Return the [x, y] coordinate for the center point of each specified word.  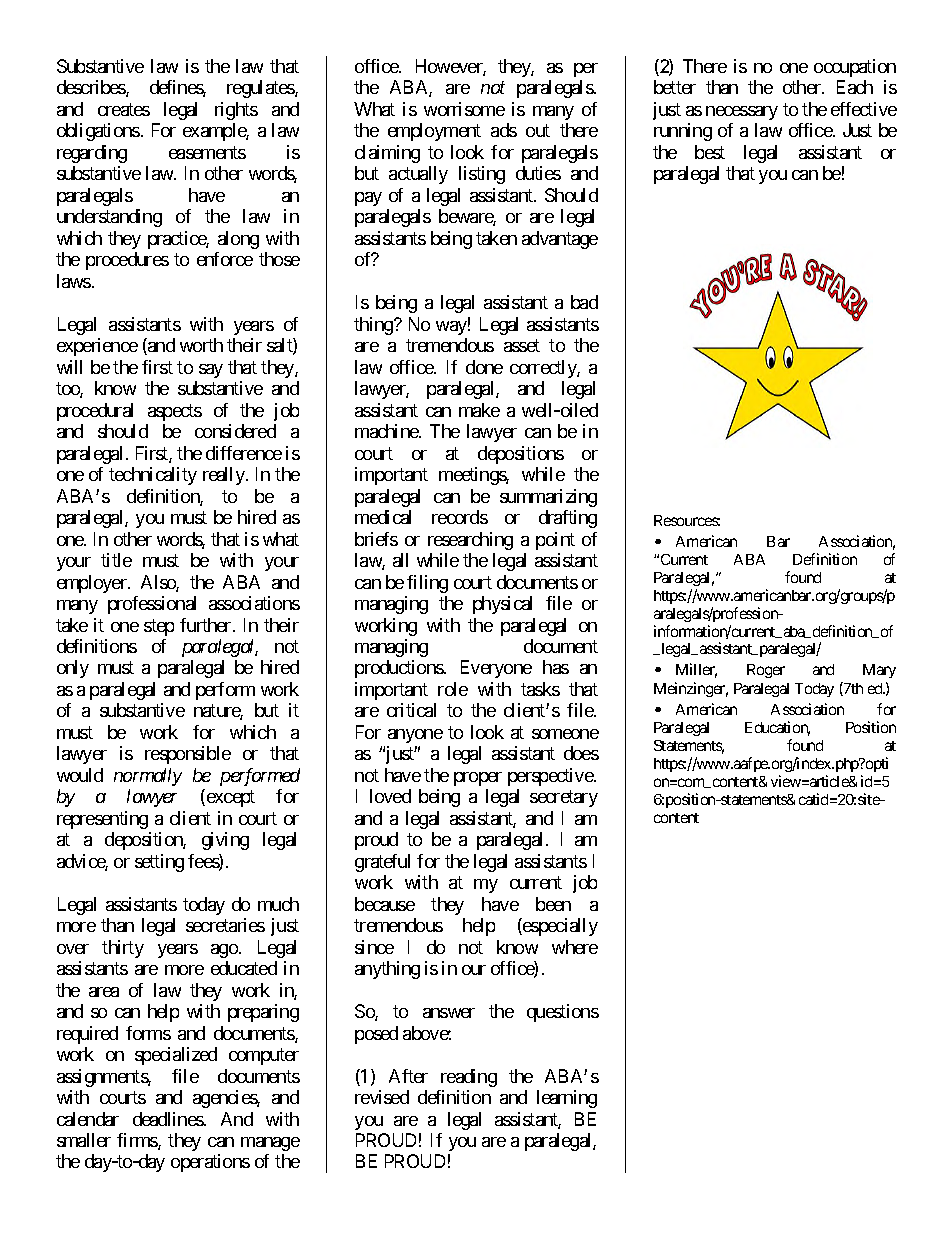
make [479, 410]
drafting [568, 519]
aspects [175, 412]
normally [148, 777]
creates [124, 109]
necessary [742, 113]
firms [138, 1141]
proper [478, 779]
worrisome [464, 109]
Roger [766, 671]
